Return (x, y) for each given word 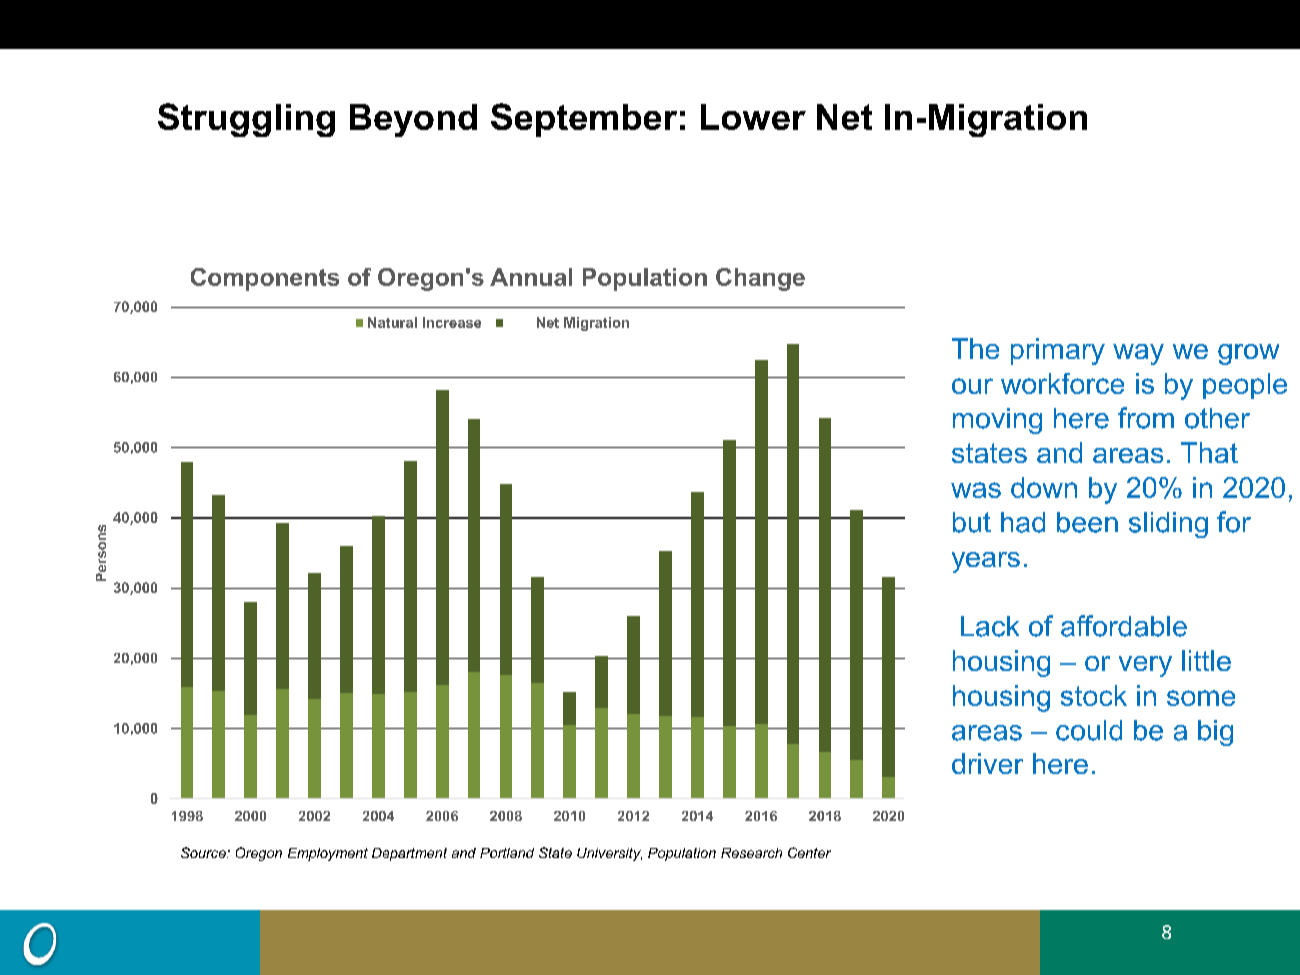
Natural (392, 322)
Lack (990, 626)
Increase (452, 322)
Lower (753, 117)
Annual (531, 277)
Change (760, 279)
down (1044, 487)
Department (409, 854)
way (1138, 354)
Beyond (413, 120)
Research (751, 853)
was (976, 490)
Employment (328, 854)
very (1145, 666)
